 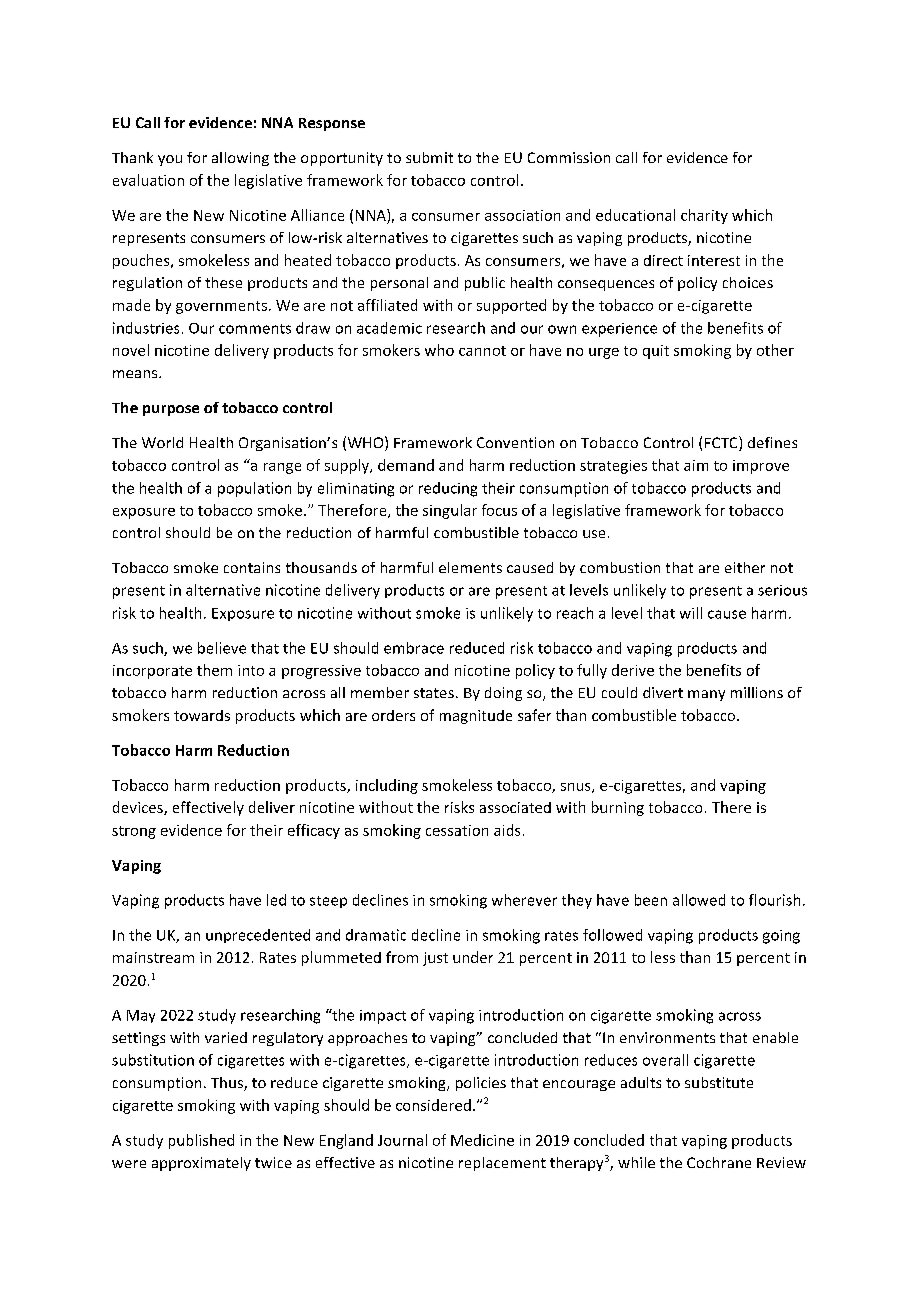 I want to click on allowed, so click(x=699, y=900).
